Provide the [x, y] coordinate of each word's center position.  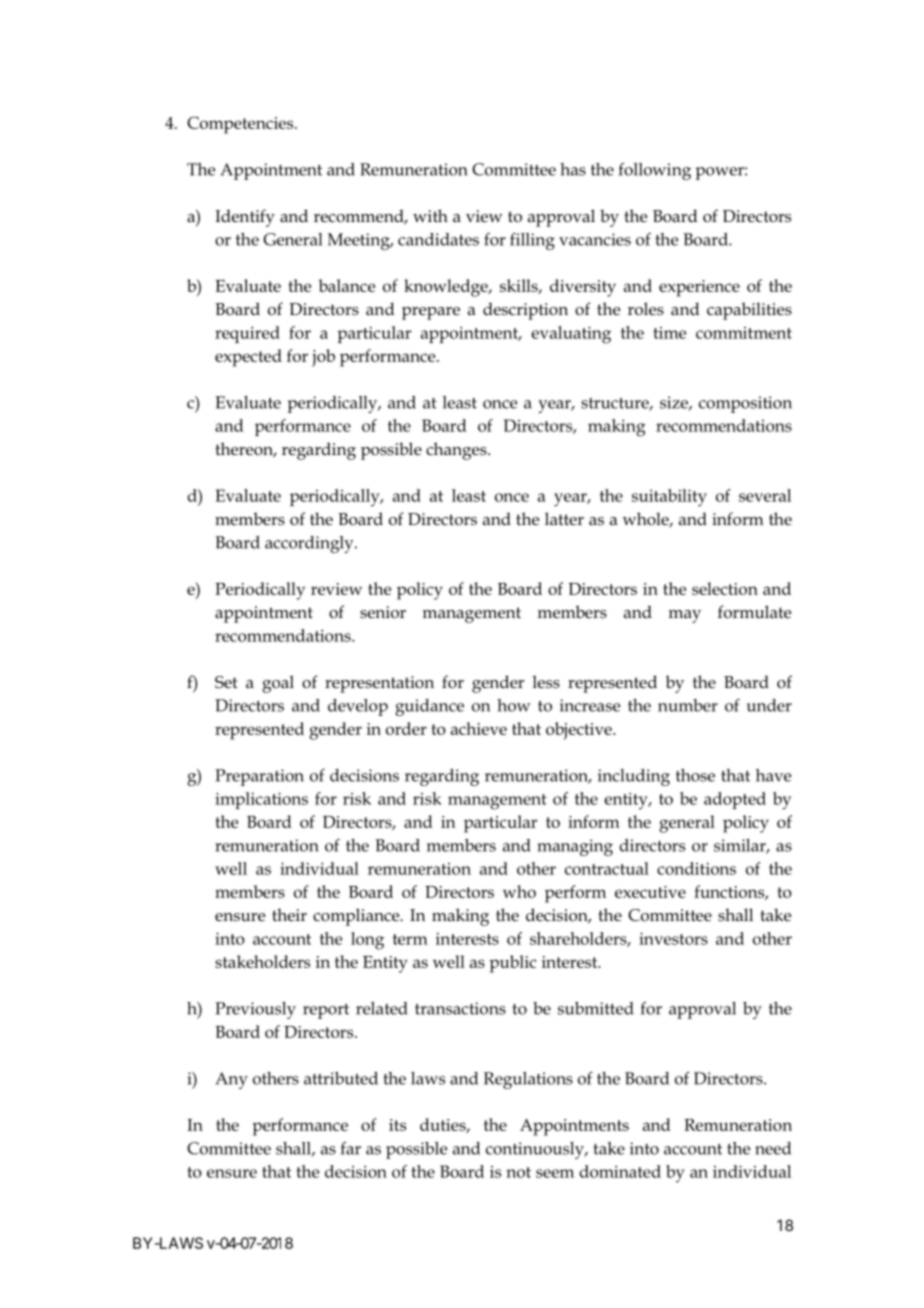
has [573, 169]
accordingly [310, 544]
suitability [669, 498]
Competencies [241, 125]
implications [261, 800]
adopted [735, 800]
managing [575, 847]
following [655, 171]
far [351, 1148]
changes [457, 451]
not [518, 1172]
